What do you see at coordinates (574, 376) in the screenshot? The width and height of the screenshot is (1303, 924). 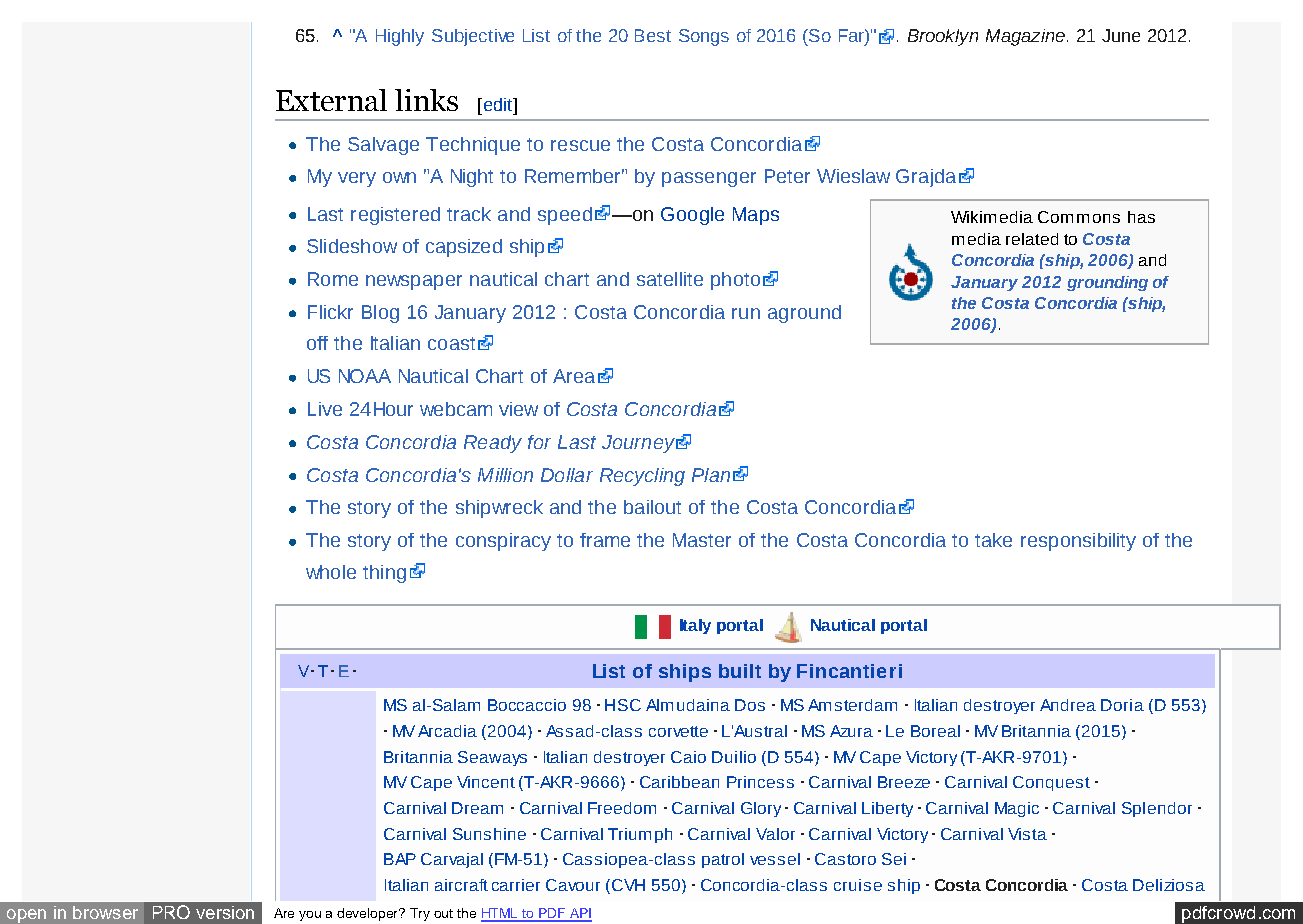 I see `Area` at bounding box center [574, 376].
